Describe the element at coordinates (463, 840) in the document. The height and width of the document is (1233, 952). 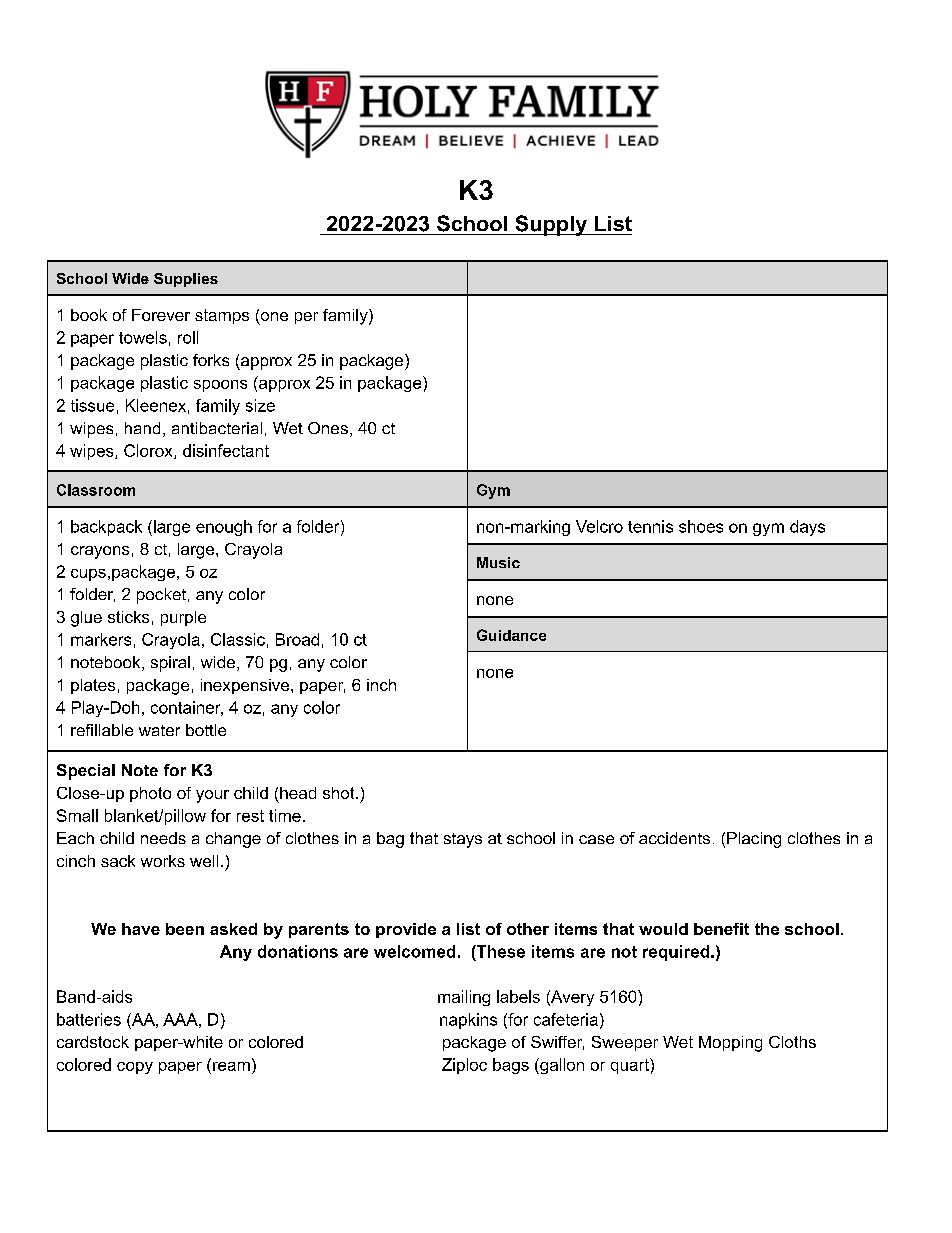
I see `stays` at that location.
